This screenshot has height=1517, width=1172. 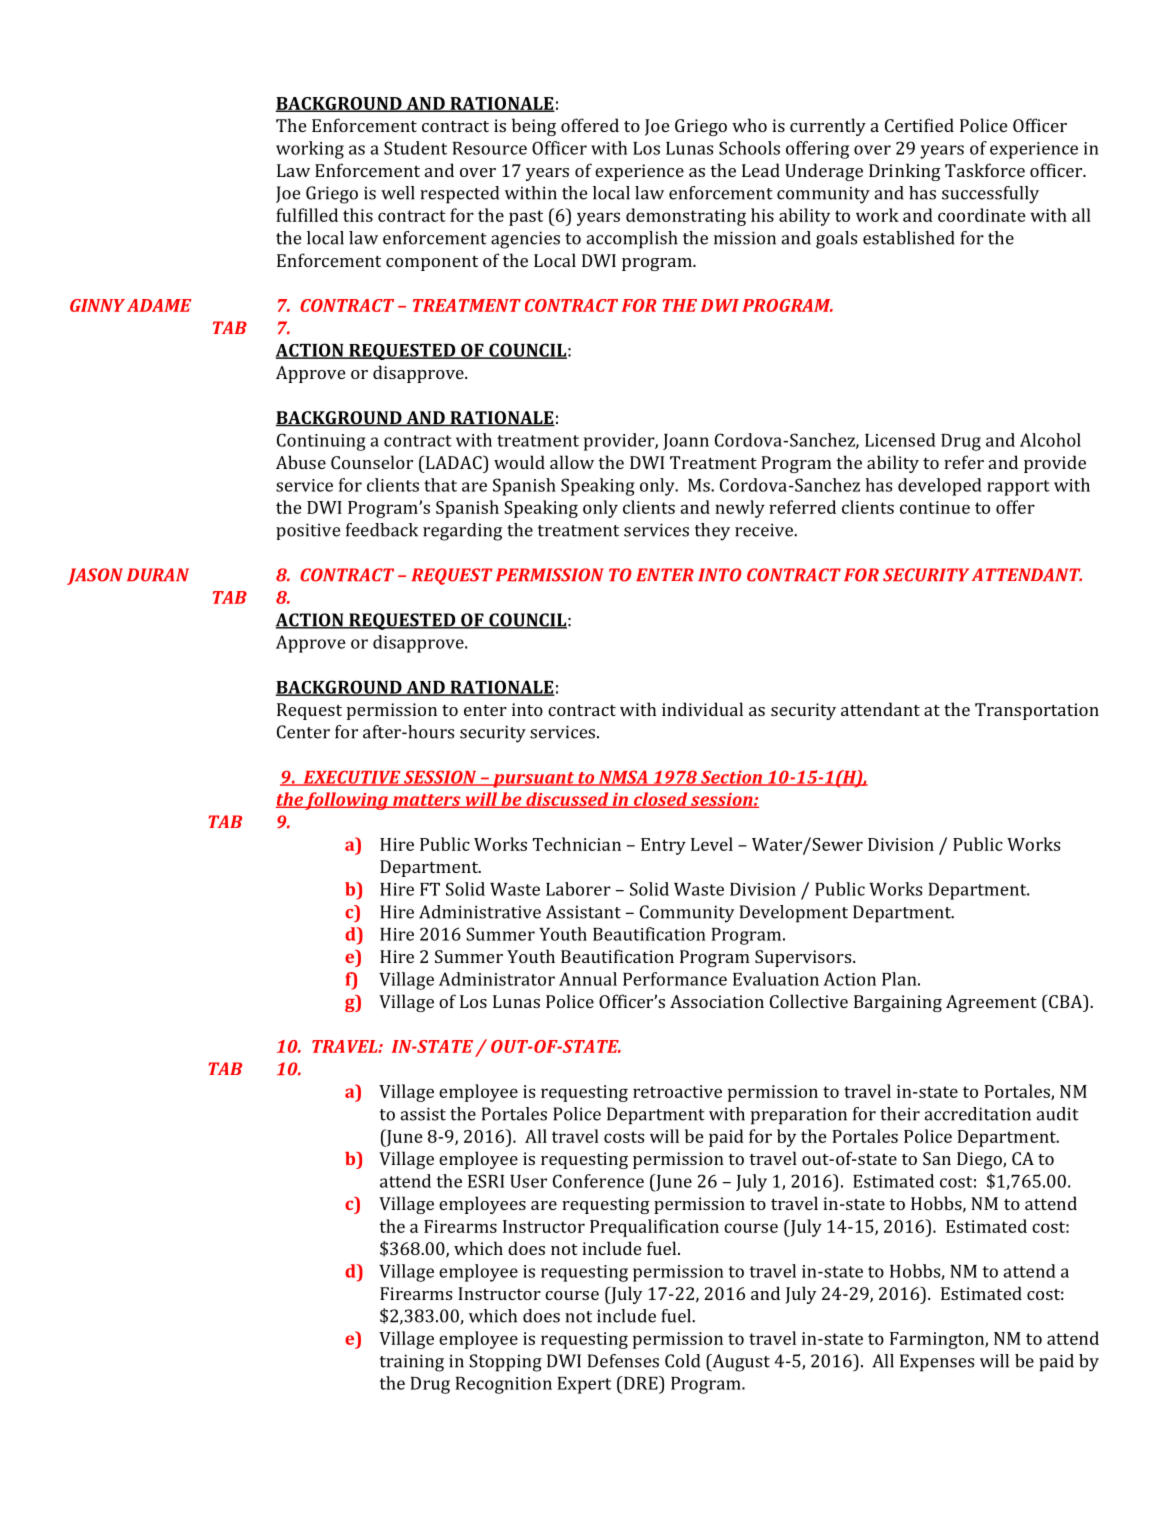 I want to click on Taskforce, so click(x=985, y=170).
